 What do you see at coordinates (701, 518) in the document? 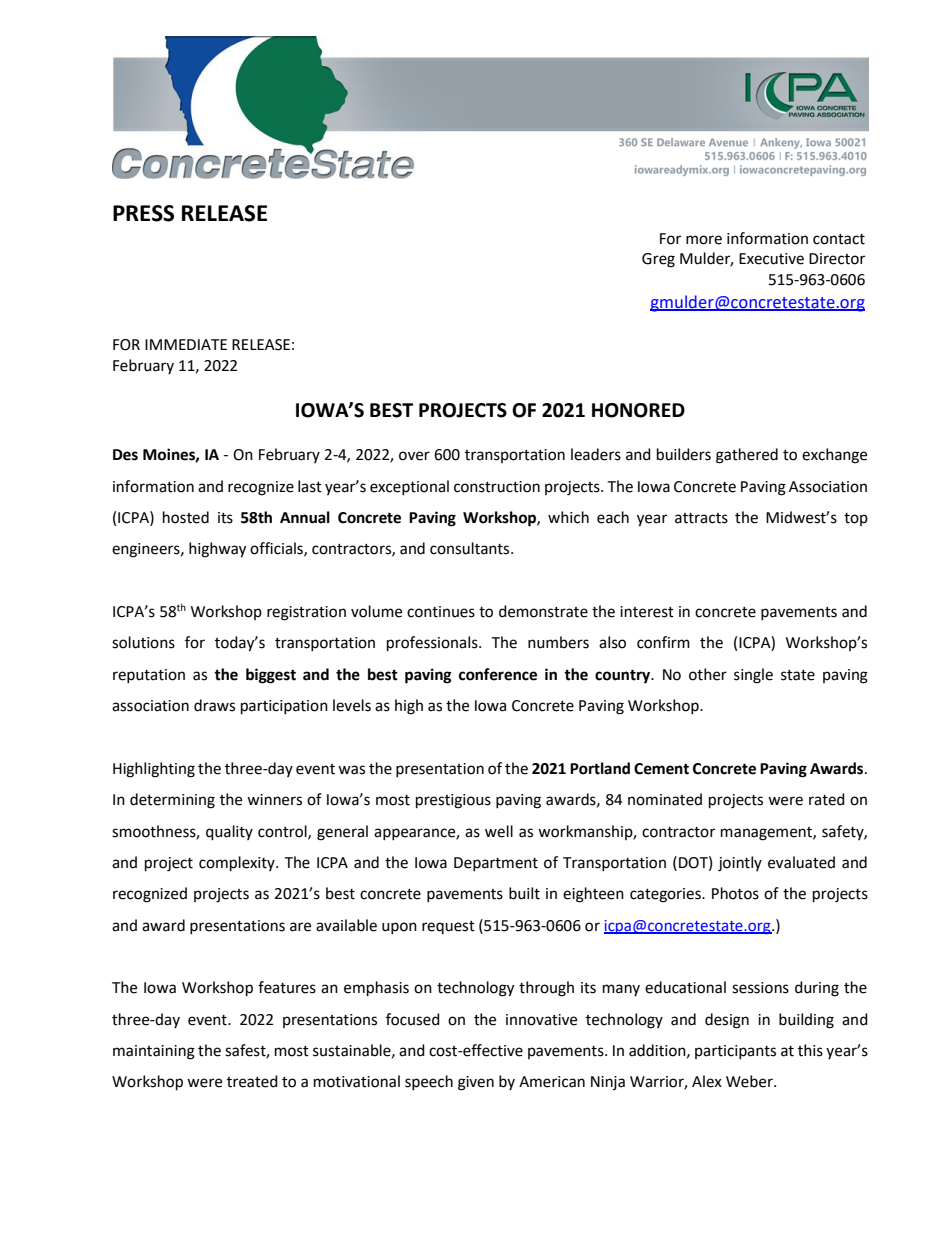
I see `attracts` at bounding box center [701, 518].
